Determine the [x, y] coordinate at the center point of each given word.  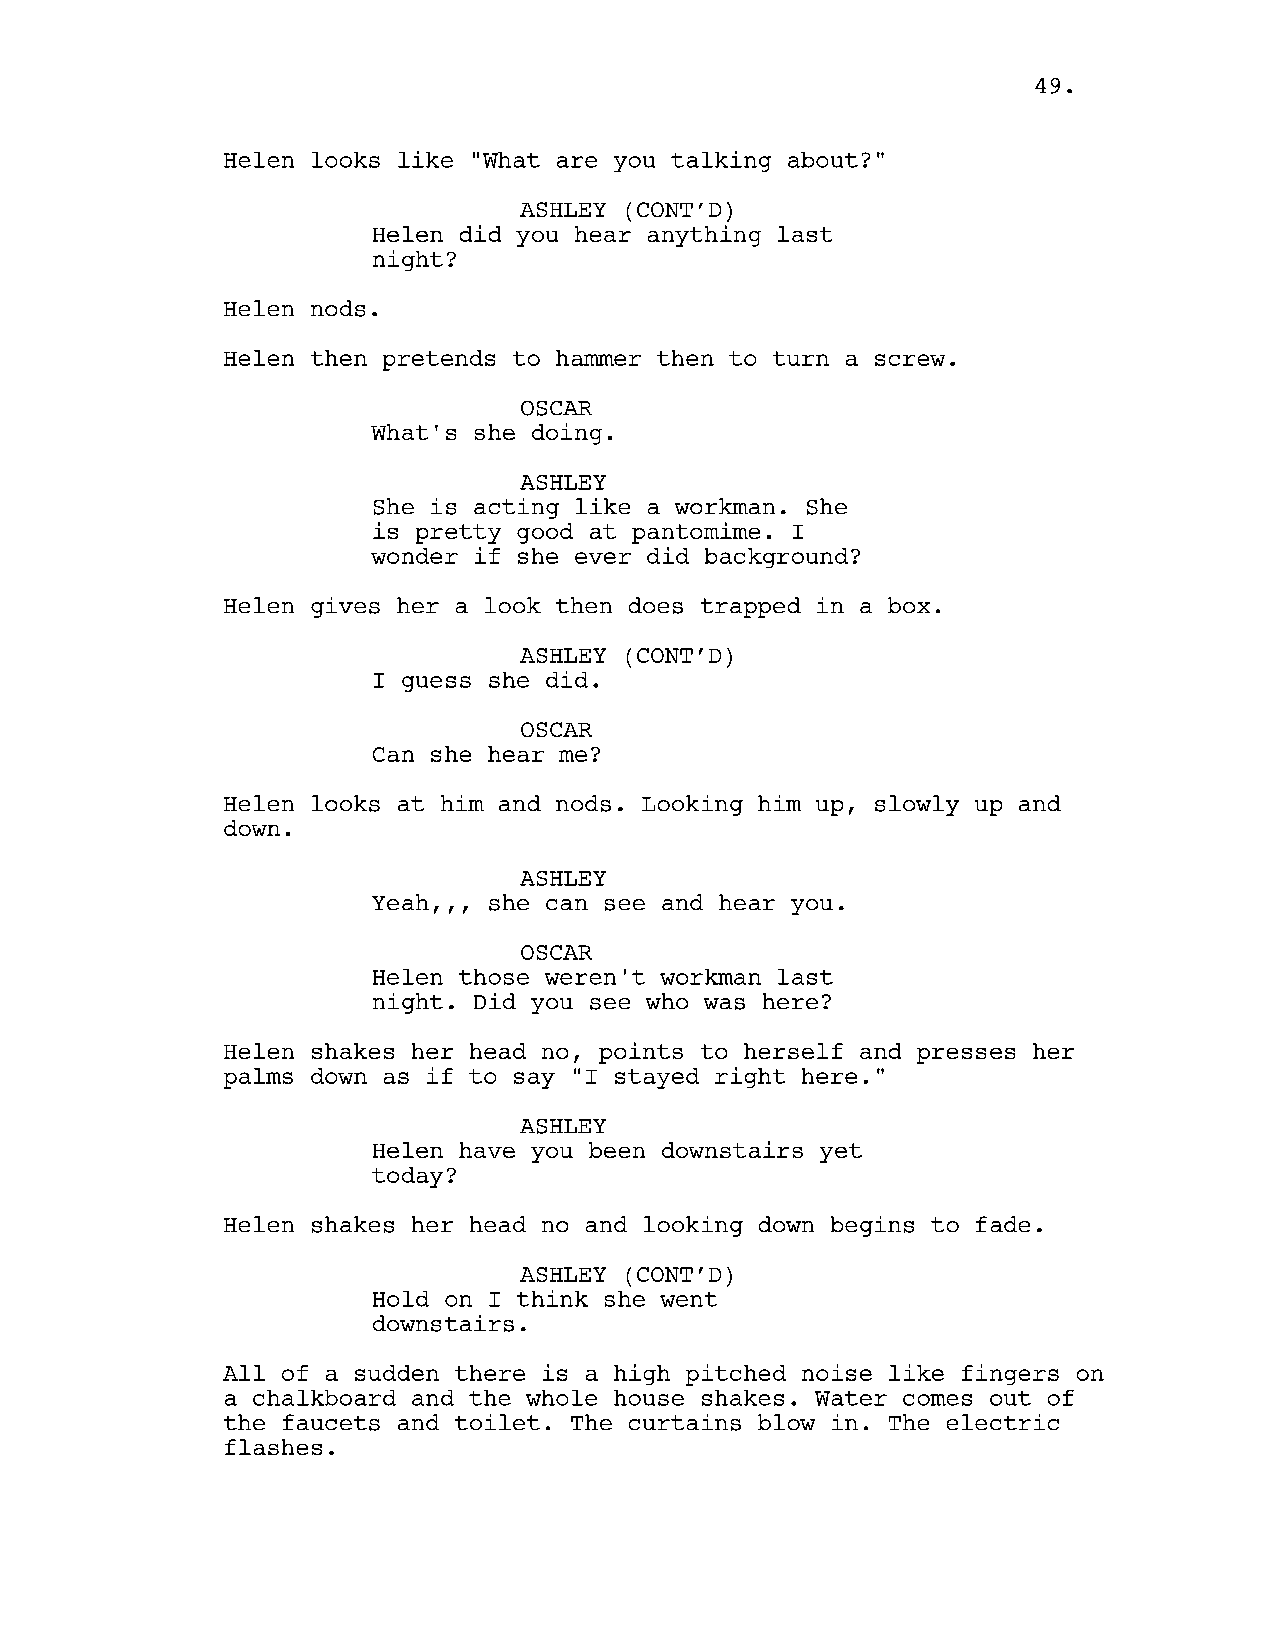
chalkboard [324, 1398]
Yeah [400, 902]
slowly [917, 805]
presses [966, 1056]
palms [258, 1078]
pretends [439, 360]
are [577, 162]
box [909, 605]
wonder [414, 556]
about [823, 160]
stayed [657, 1078]
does [656, 605]
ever [603, 558]
